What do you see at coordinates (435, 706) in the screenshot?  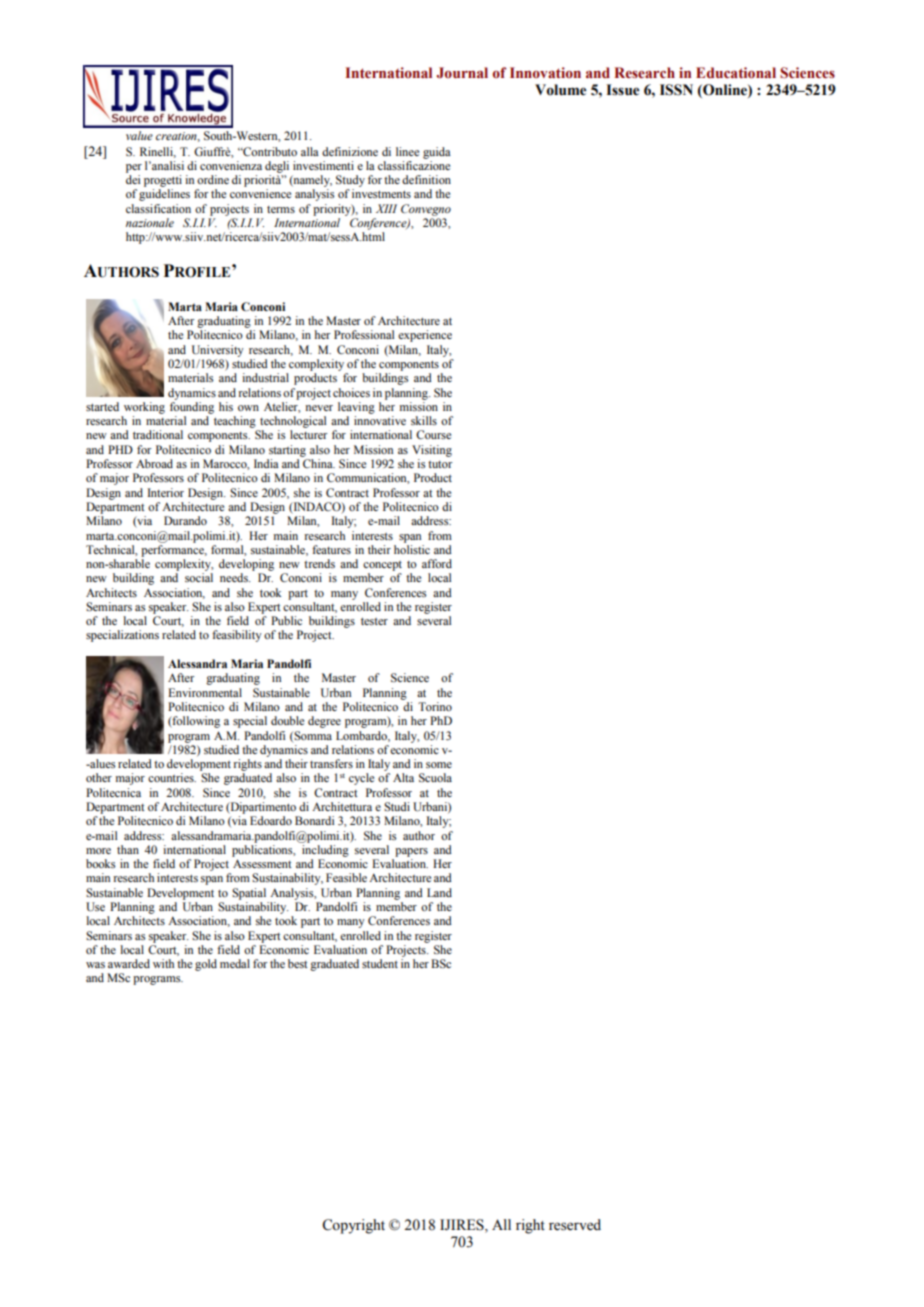 I see `Torino` at bounding box center [435, 706].
